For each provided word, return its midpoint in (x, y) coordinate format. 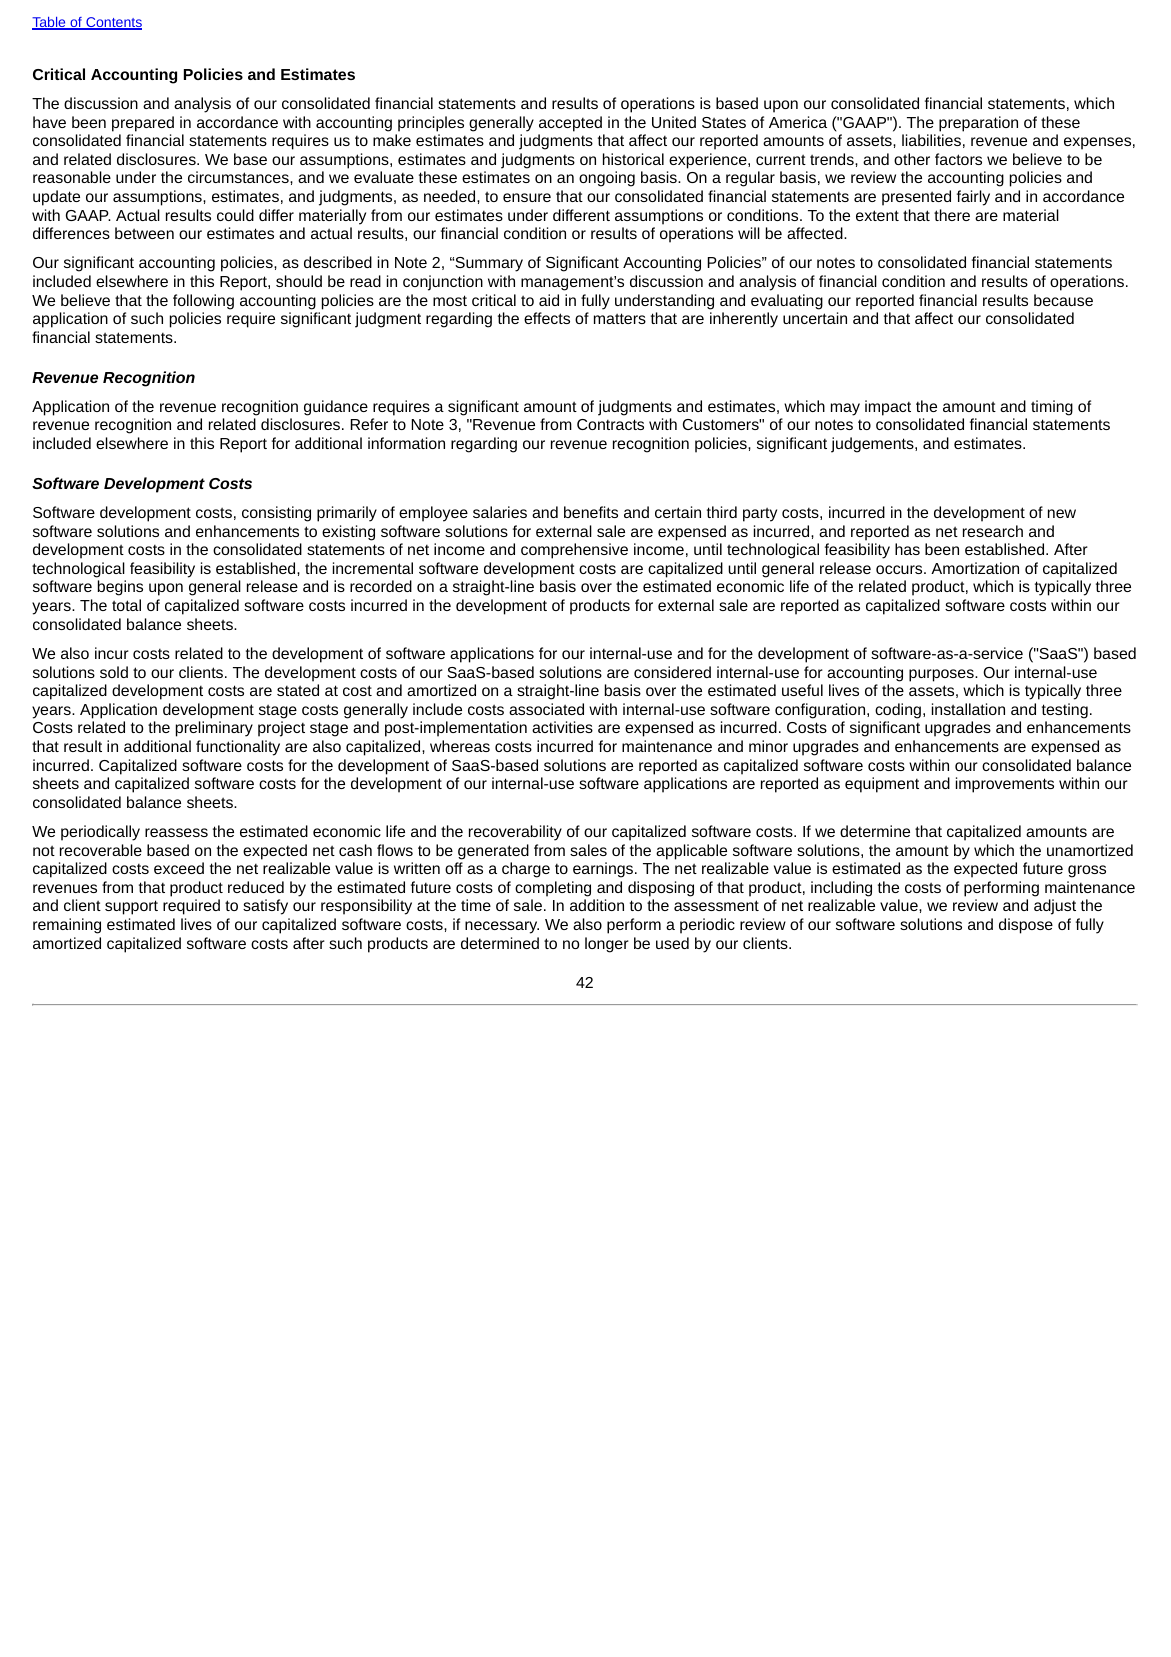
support (131, 907)
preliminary (214, 729)
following (203, 302)
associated (546, 709)
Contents (113, 23)
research (993, 531)
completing (553, 889)
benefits (591, 512)
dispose (1026, 926)
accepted (570, 124)
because (1063, 300)
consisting (276, 514)
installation (968, 709)
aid (549, 300)
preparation (978, 124)
